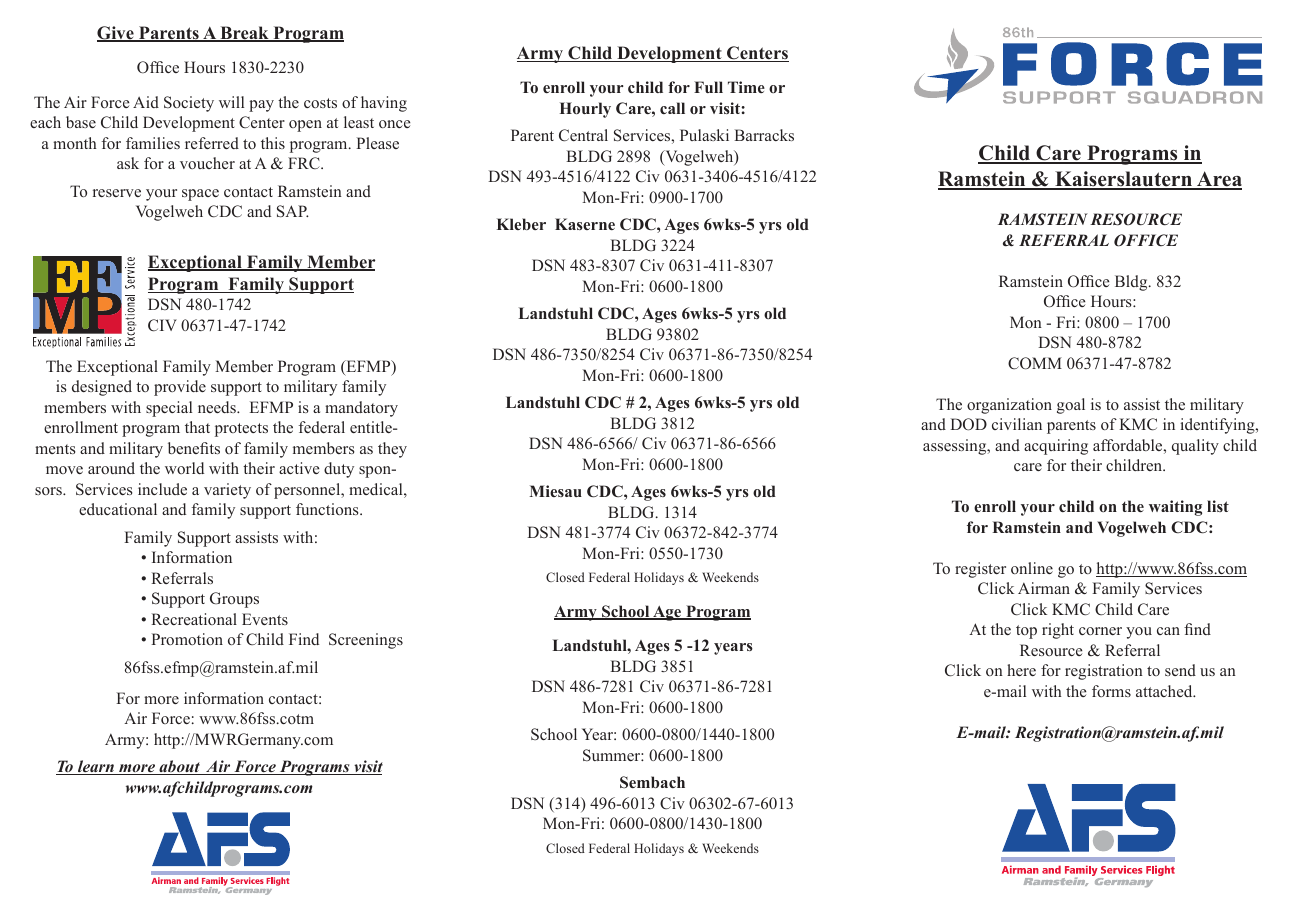 The width and height of the page is (1308, 924). What do you see at coordinates (1218, 180) in the page?
I see `Area` at bounding box center [1218, 180].
